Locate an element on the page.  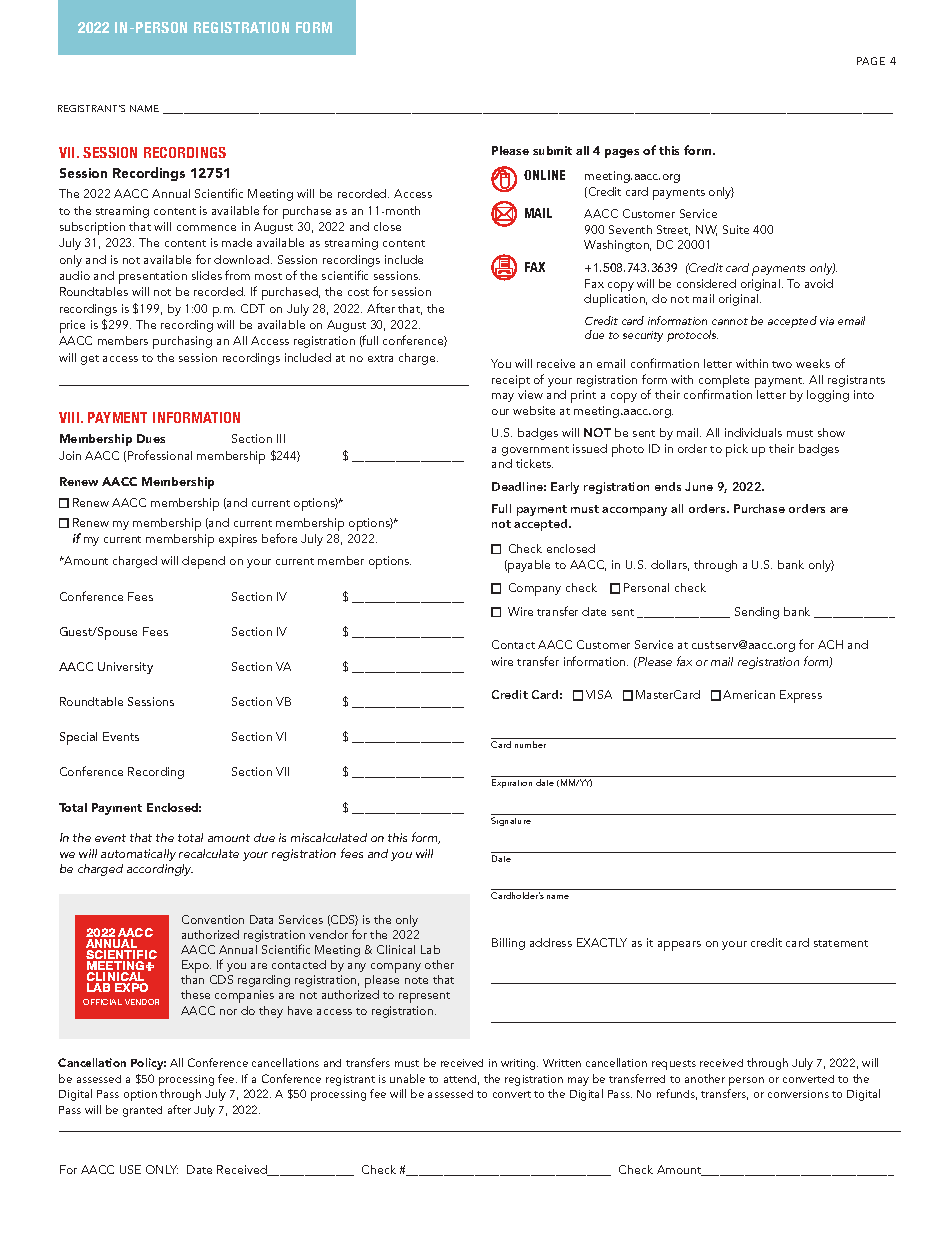
unable is located at coordinates (407, 1078).
